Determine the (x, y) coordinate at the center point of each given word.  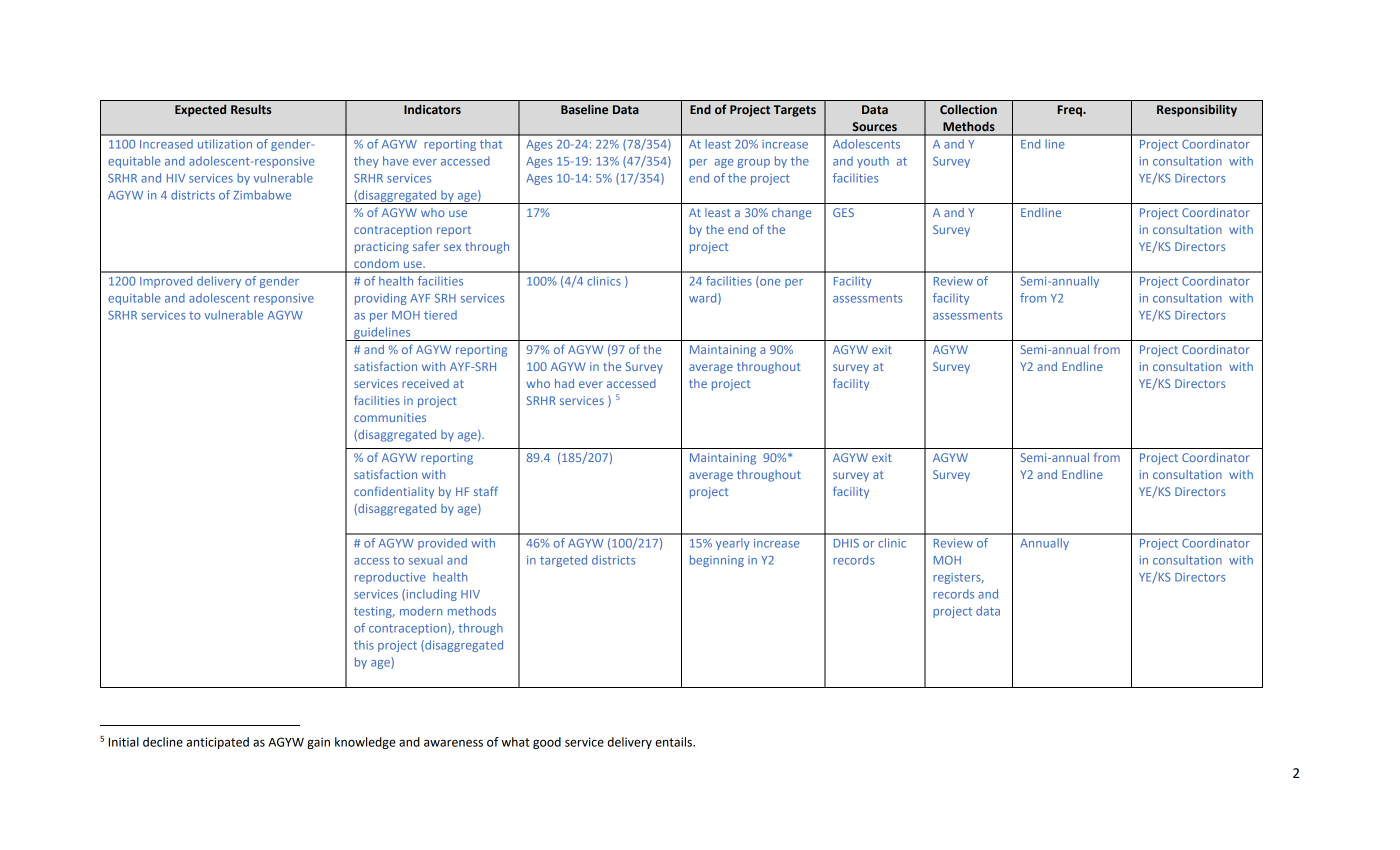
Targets (795, 111)
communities (390, 417)
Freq (1070, 111)
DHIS (846, 543)
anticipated (217, 743)
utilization (225, 144)
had (564, 383)
